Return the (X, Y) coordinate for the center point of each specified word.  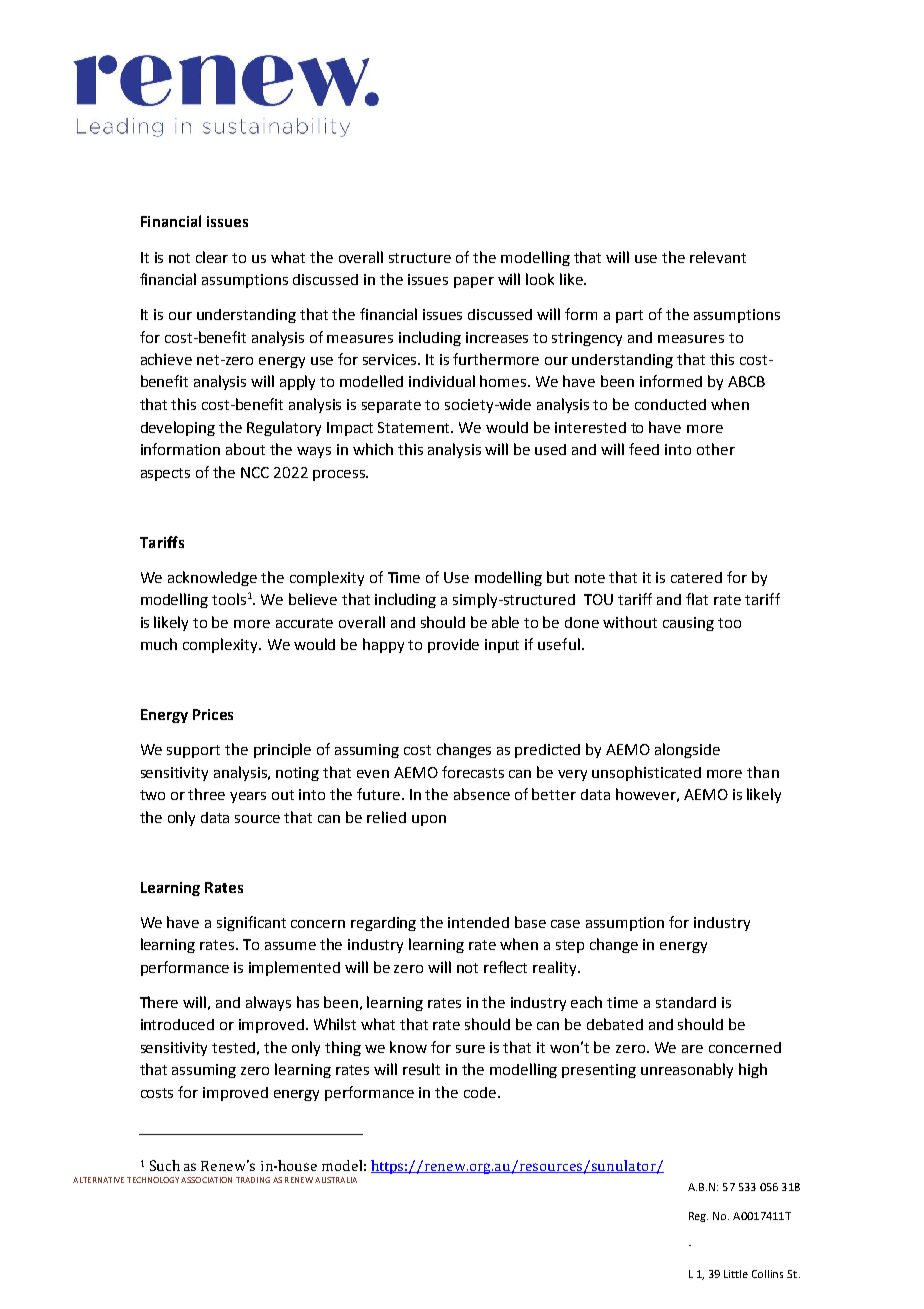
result (421, 1069)
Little (736, 1274)
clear (212, 257)
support (193, 751)
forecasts (473, 772)
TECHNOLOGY (153, 1180)
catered (696, 577)
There (159, 1002)
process (340, 475)
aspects (165, 474)
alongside (687, 750)
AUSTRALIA (336, 1180)
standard (686, 1002)
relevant (718, 257)
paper (474, 282)
